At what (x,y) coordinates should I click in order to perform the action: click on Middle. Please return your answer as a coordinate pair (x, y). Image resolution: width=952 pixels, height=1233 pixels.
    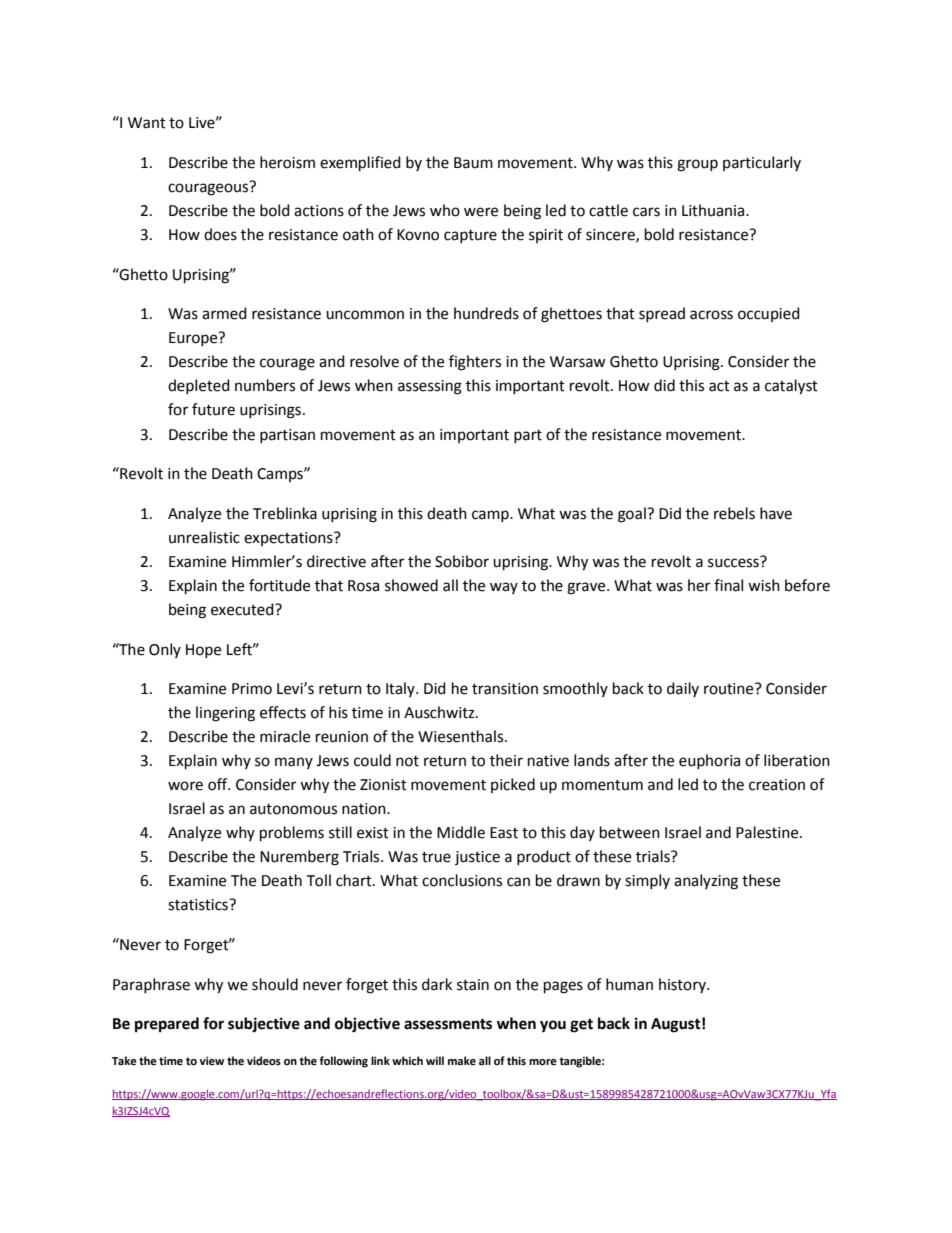
    Looking at the image, I should click on (461, 832).
